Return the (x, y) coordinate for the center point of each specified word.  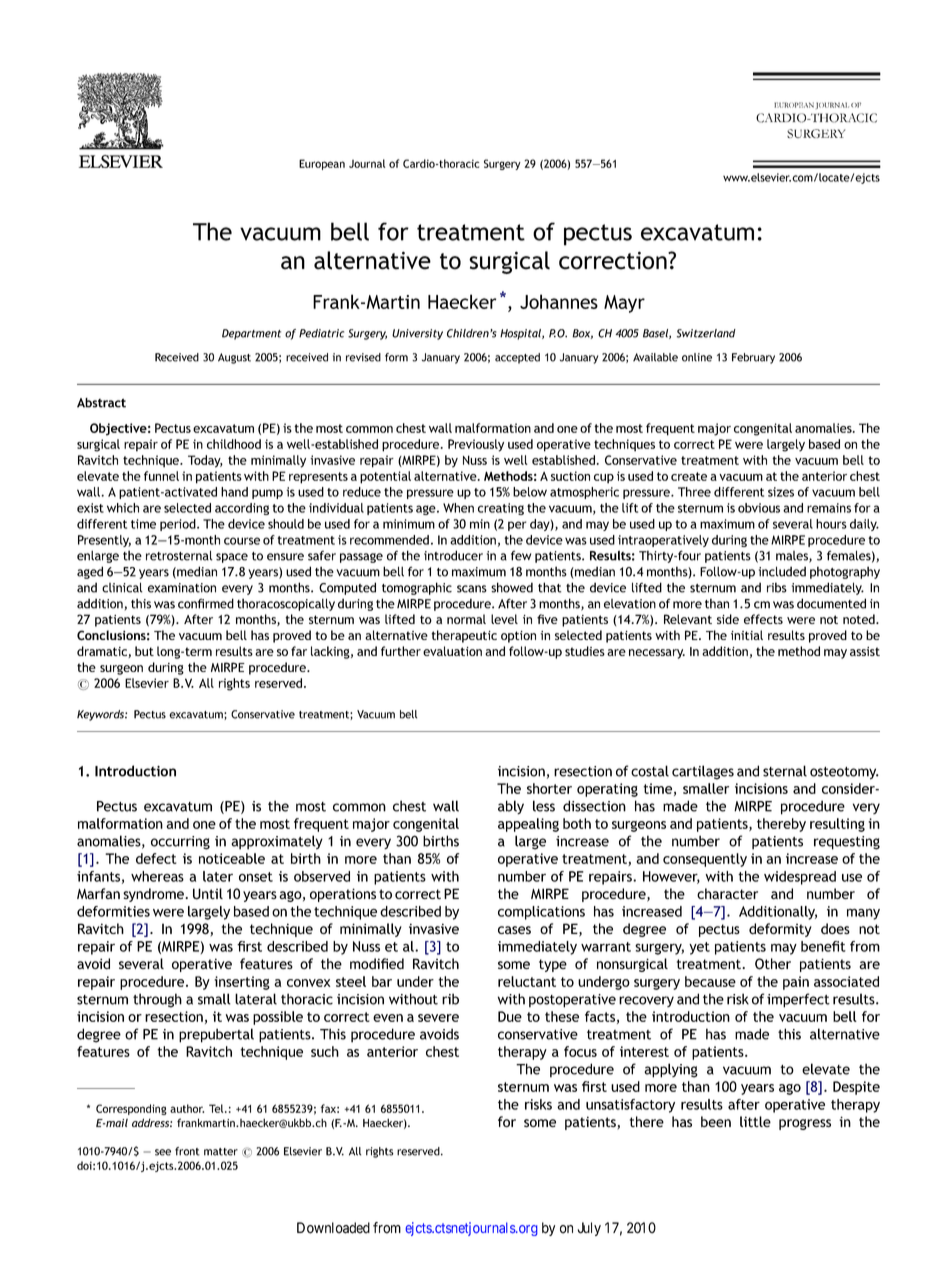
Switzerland (706, 333)
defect (156, 858)
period (179, 525)
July (589, 1229)
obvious (759, 508)
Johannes (559, 301)
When (458, 508)
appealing (528, 825)
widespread (800, 878)
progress (805, 1124)
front (187, 1151)
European (322, 164)
